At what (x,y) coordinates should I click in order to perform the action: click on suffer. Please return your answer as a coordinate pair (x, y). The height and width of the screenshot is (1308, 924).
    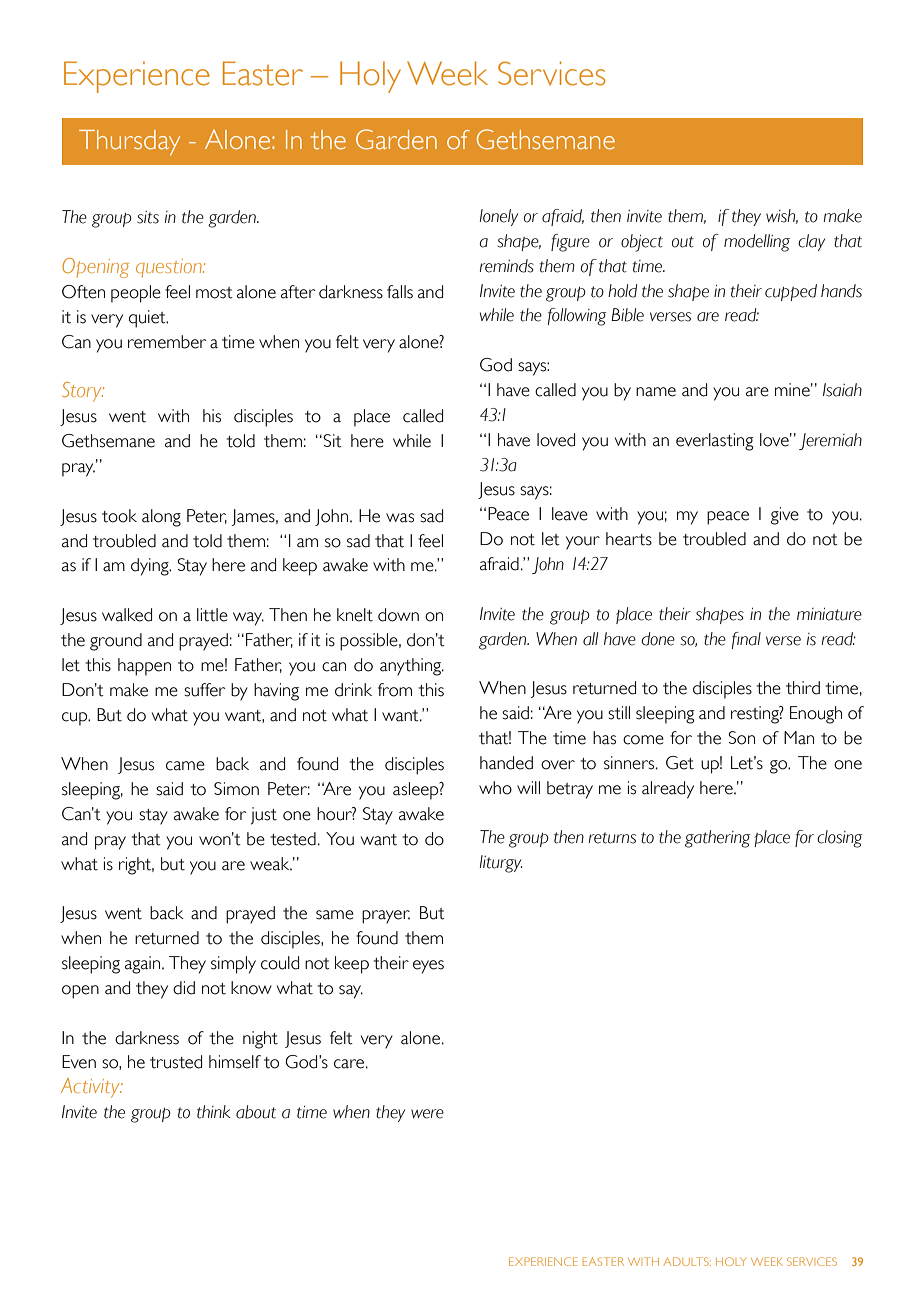
    Looking at the image, I should click on (205, 690).
